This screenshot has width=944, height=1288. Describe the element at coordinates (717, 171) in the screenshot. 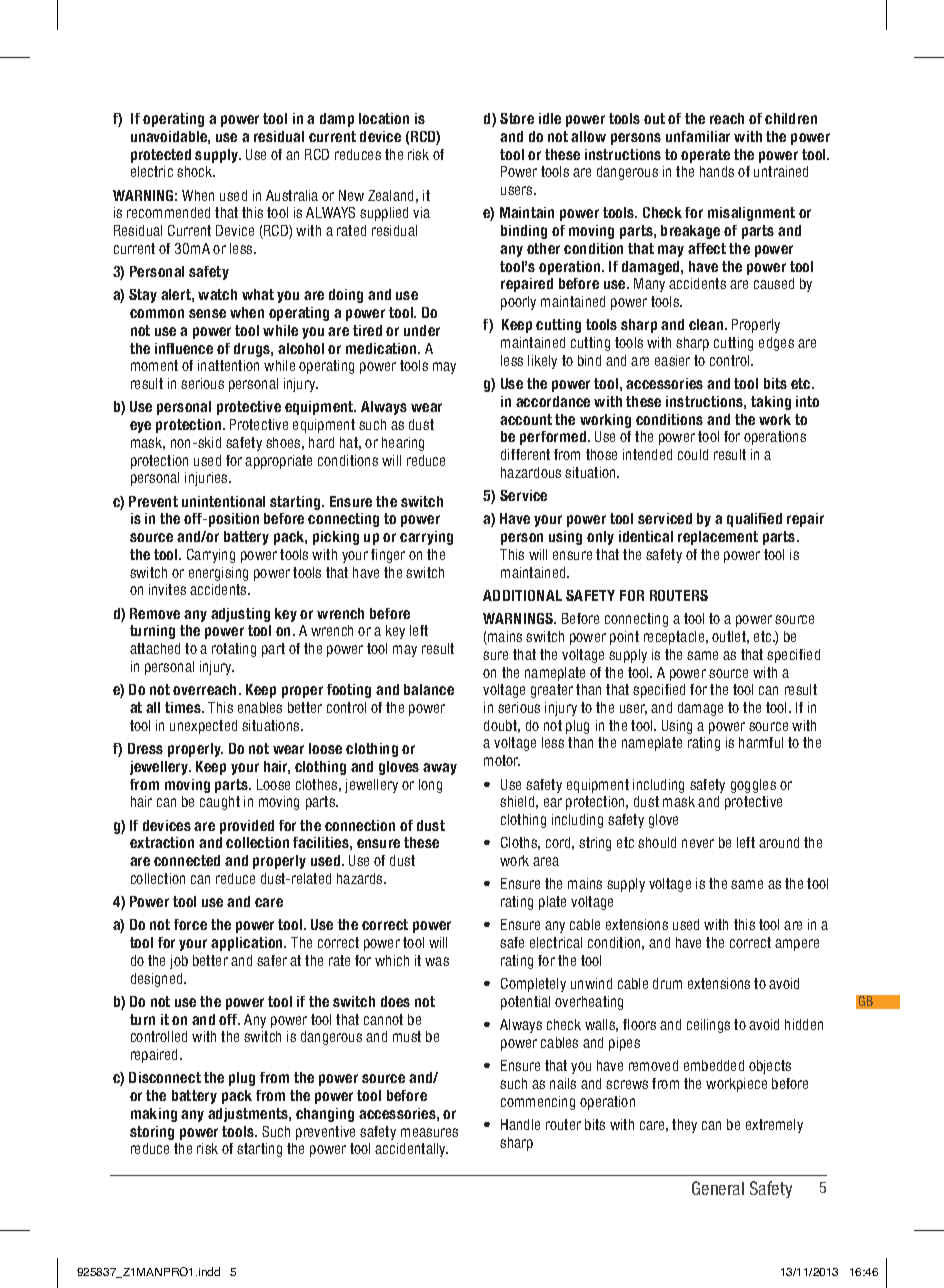

I see `hands` at that location.
